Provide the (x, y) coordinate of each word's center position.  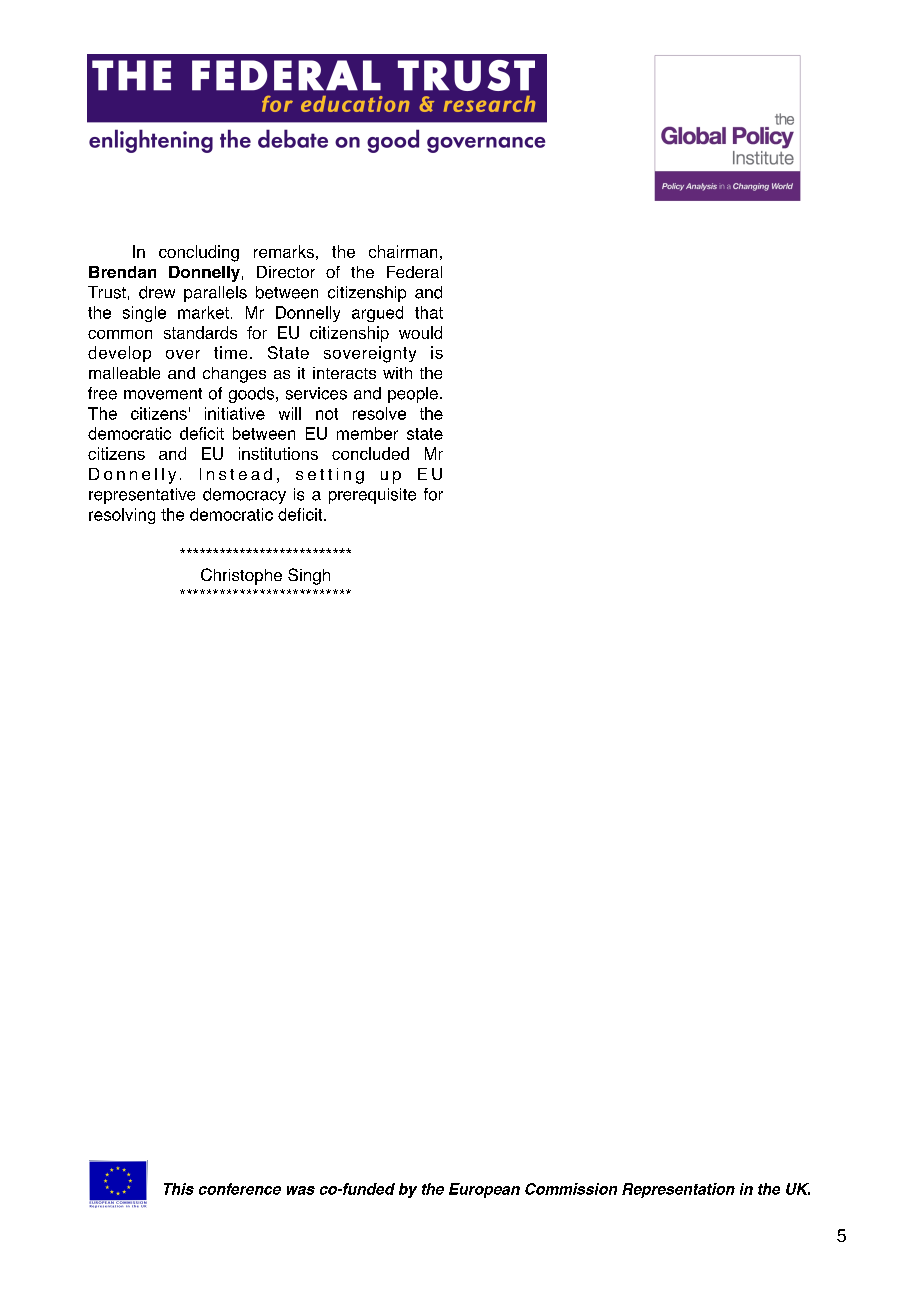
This (179, 1189)
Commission (571, 1189)
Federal (414, 272)
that (429, 312)
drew (157, 292)
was (301, 1190)
